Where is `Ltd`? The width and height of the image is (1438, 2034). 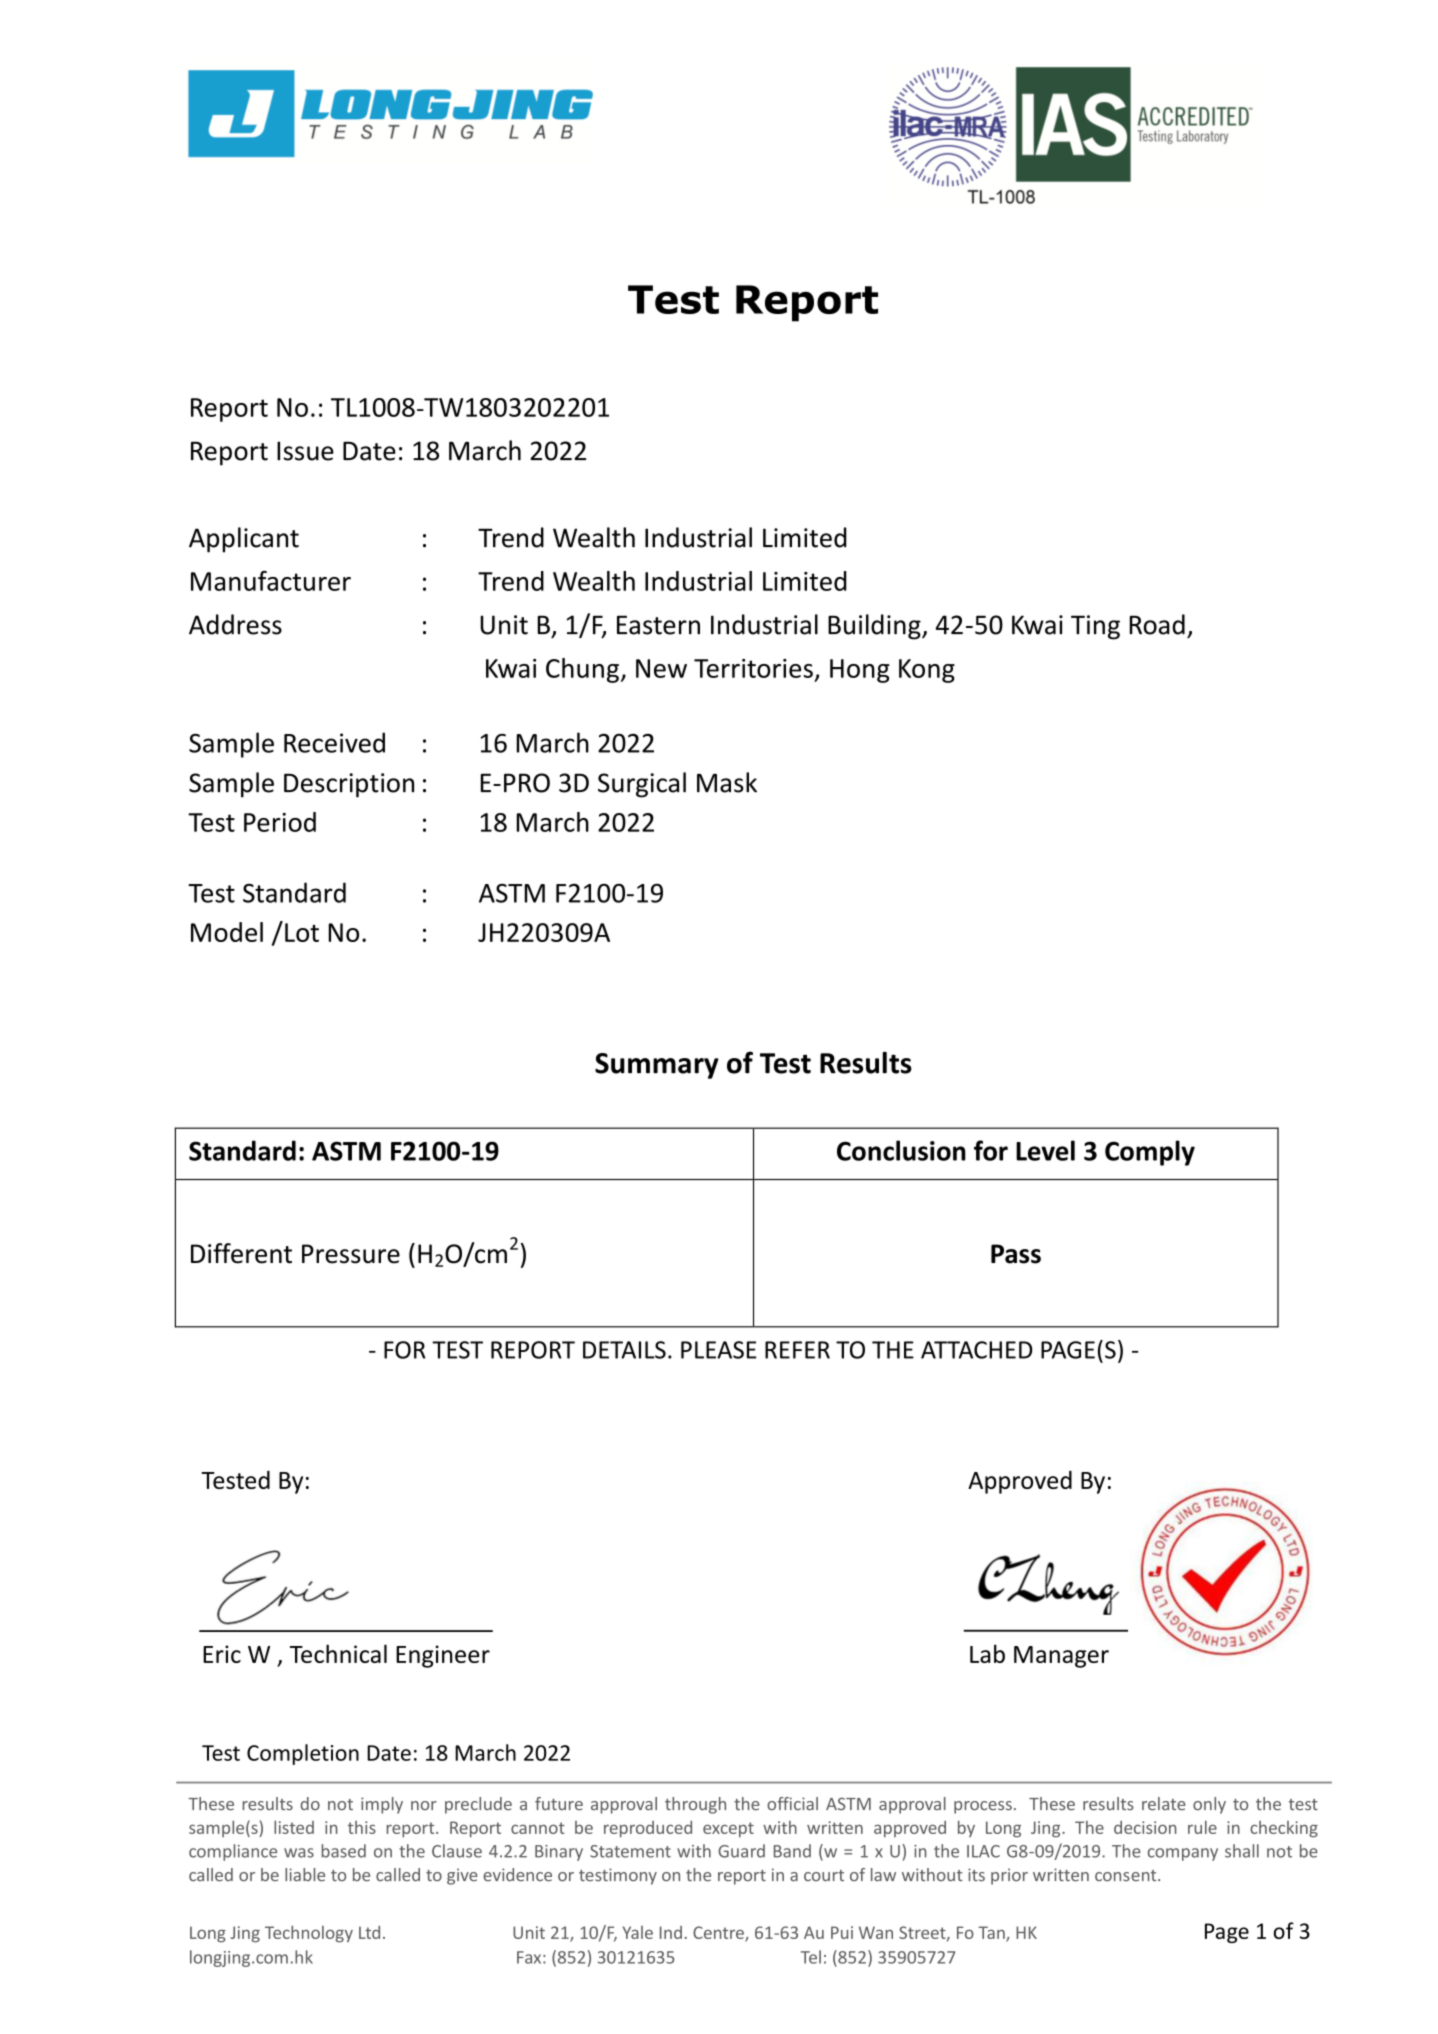
Ltd is located at coordinates (369, 1932).
